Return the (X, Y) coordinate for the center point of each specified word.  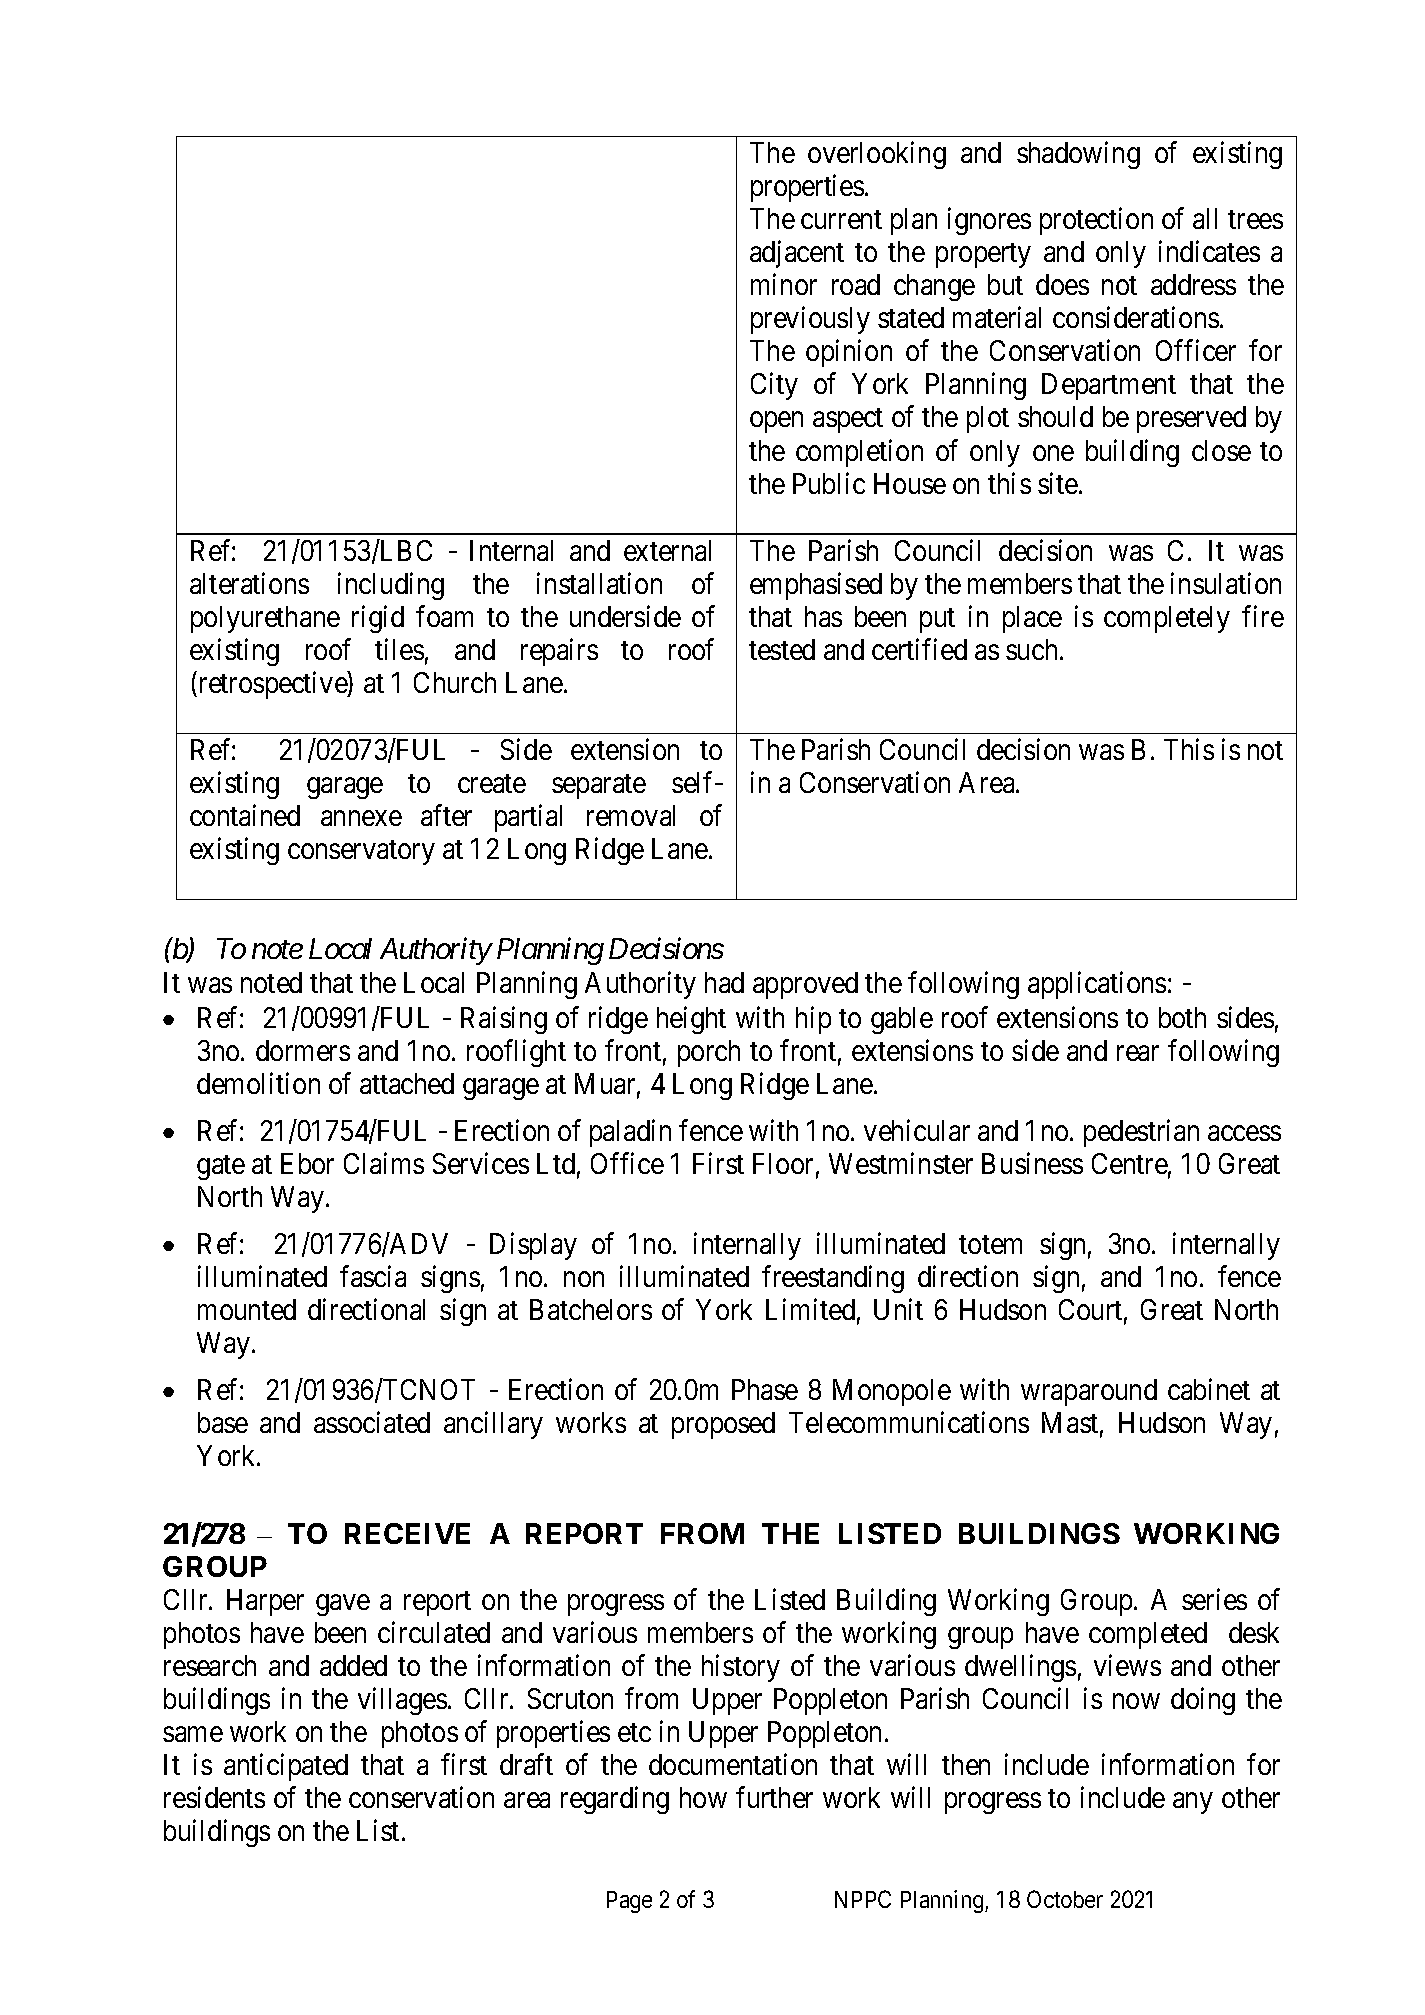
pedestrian (1141, 1133)
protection (1096, 221)
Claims (384, 1163)
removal (631, 815)
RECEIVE (407, 1533)
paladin (630, 1133)
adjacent (797, 254)
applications (1097, 985)
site (1058, 483)
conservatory (361, 853)
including (391, 586)
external (667, 550)
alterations (249, 583)
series (1214, 1599)
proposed (723, 1425)
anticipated (286, 1767)
